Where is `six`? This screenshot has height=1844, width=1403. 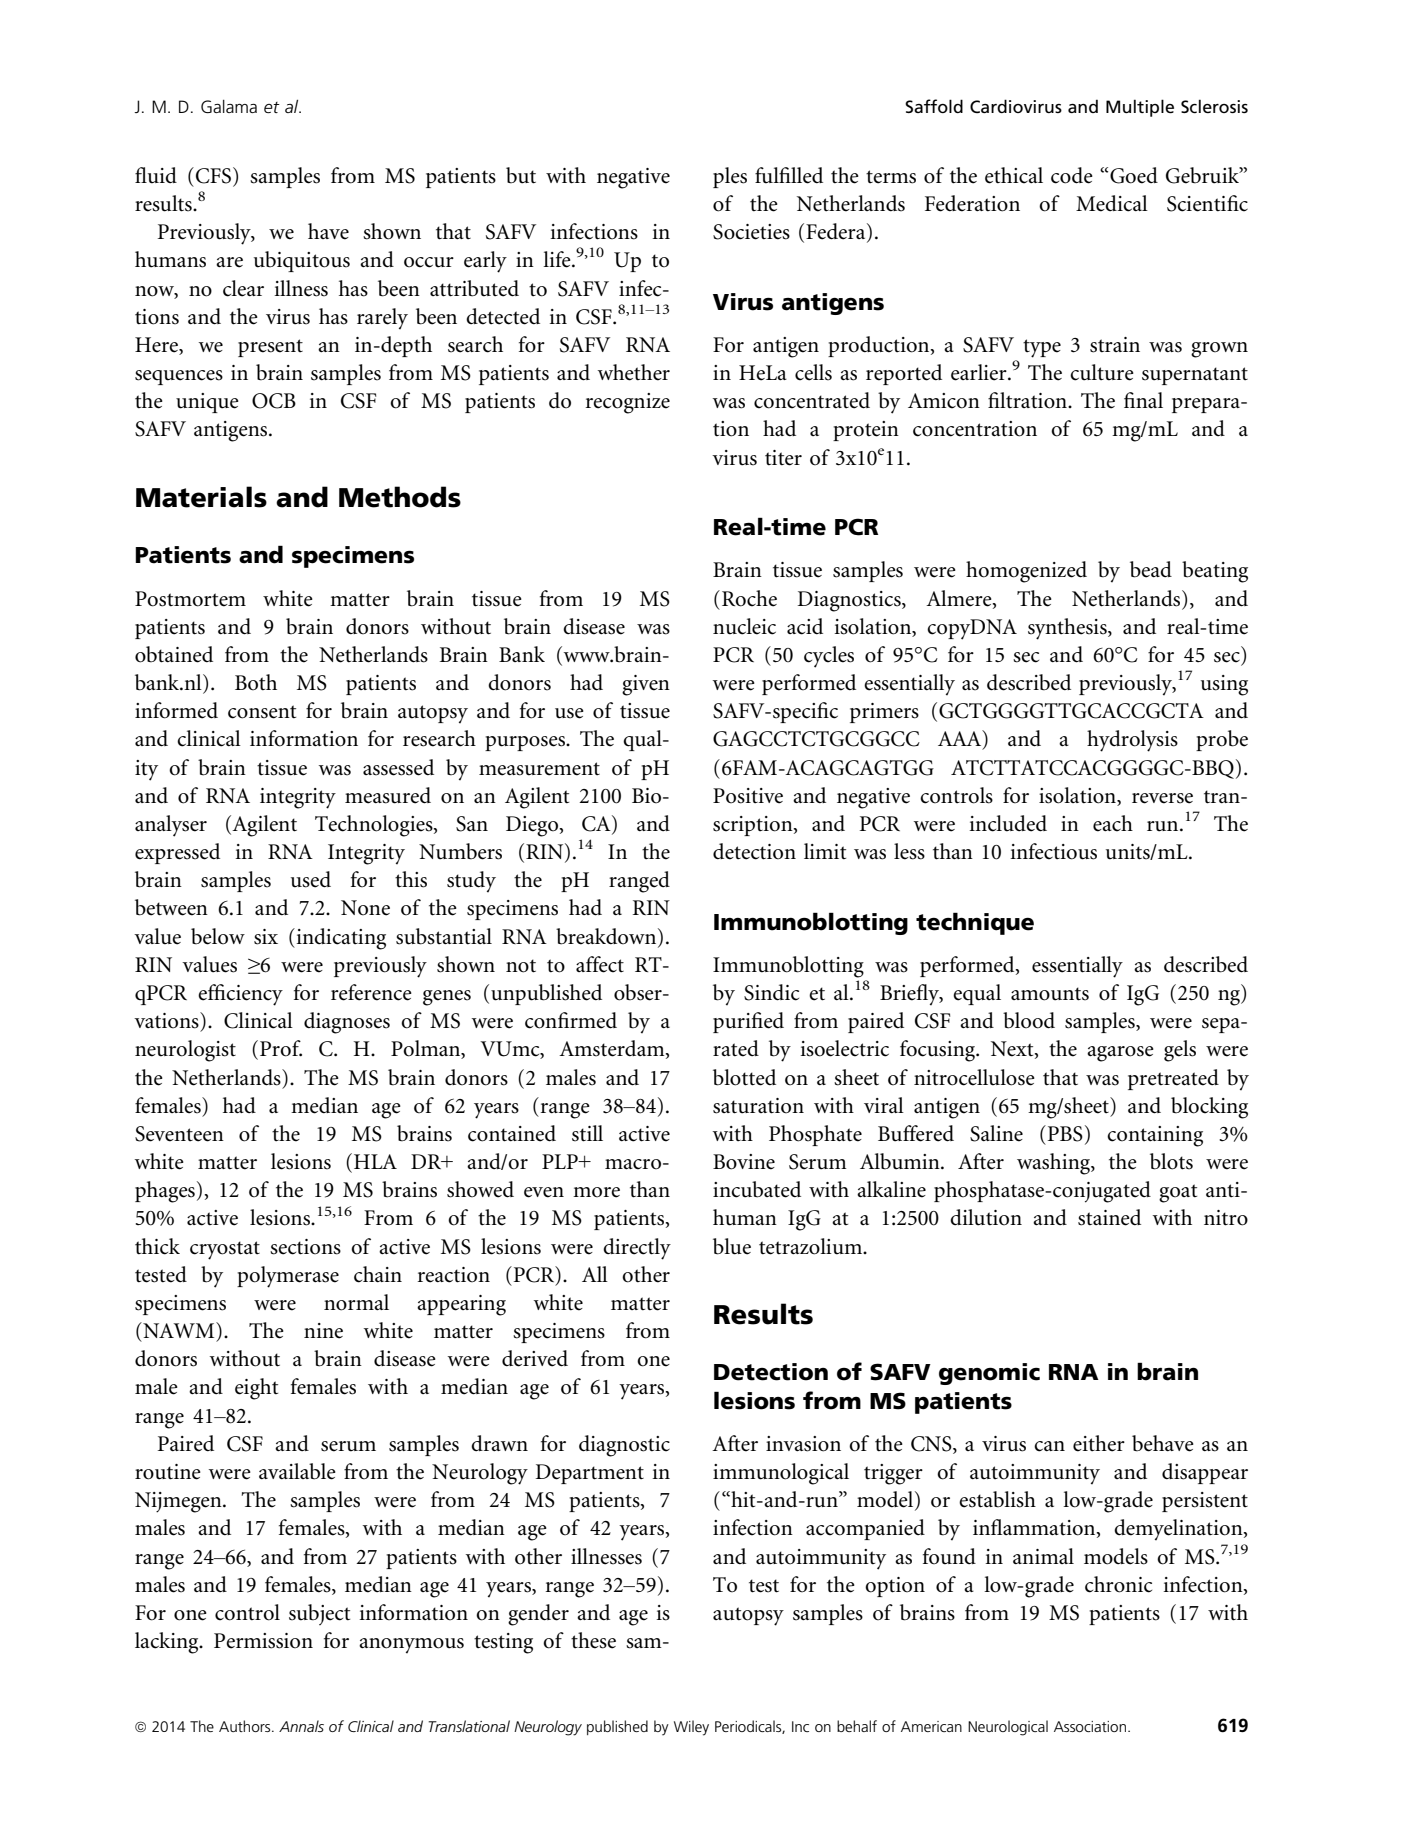
six is located at coordinates (266, 937).
